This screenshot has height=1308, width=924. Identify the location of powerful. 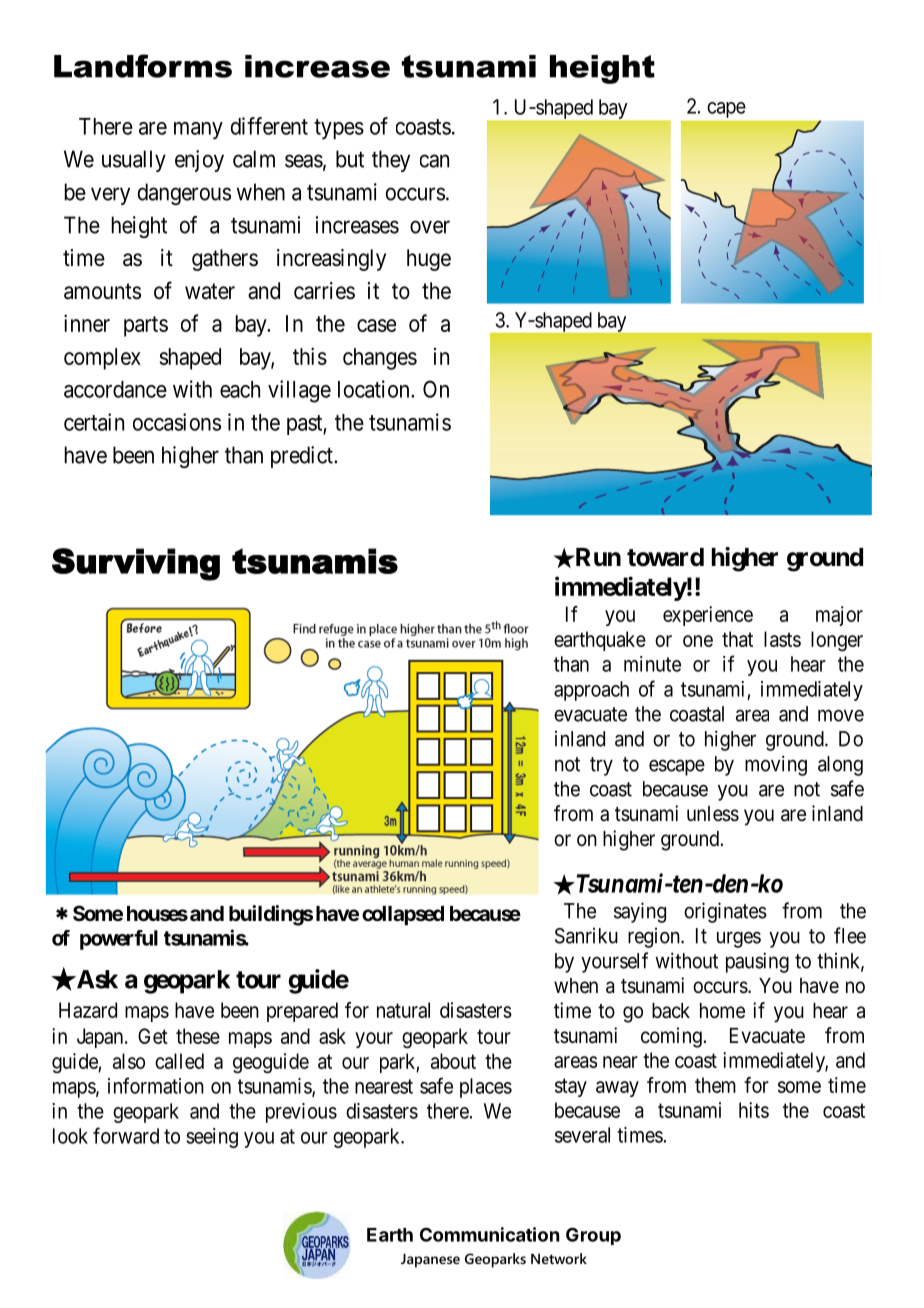
(119, 940).
